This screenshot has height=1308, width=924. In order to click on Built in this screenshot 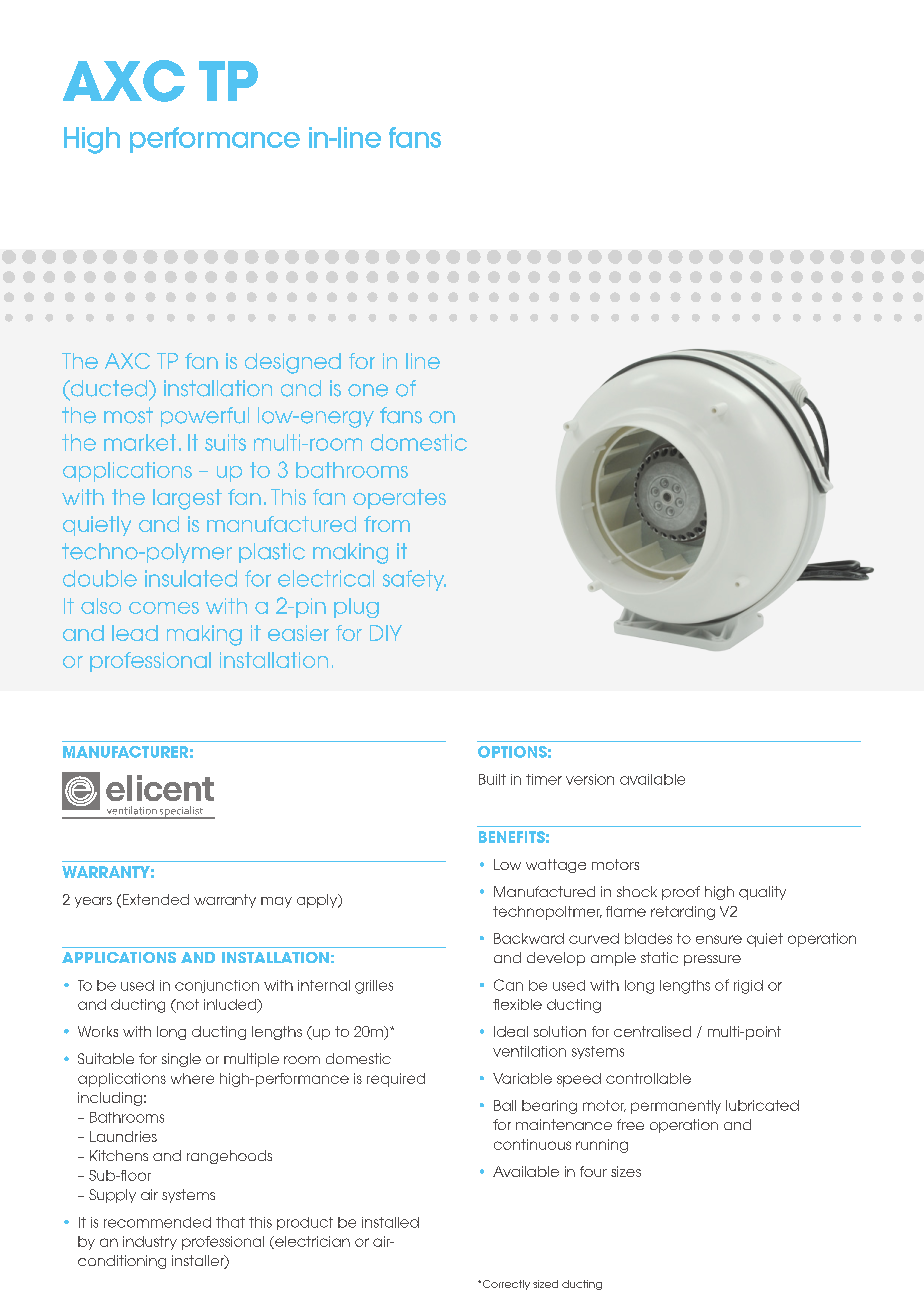, I will do `click(492, 779)`.
